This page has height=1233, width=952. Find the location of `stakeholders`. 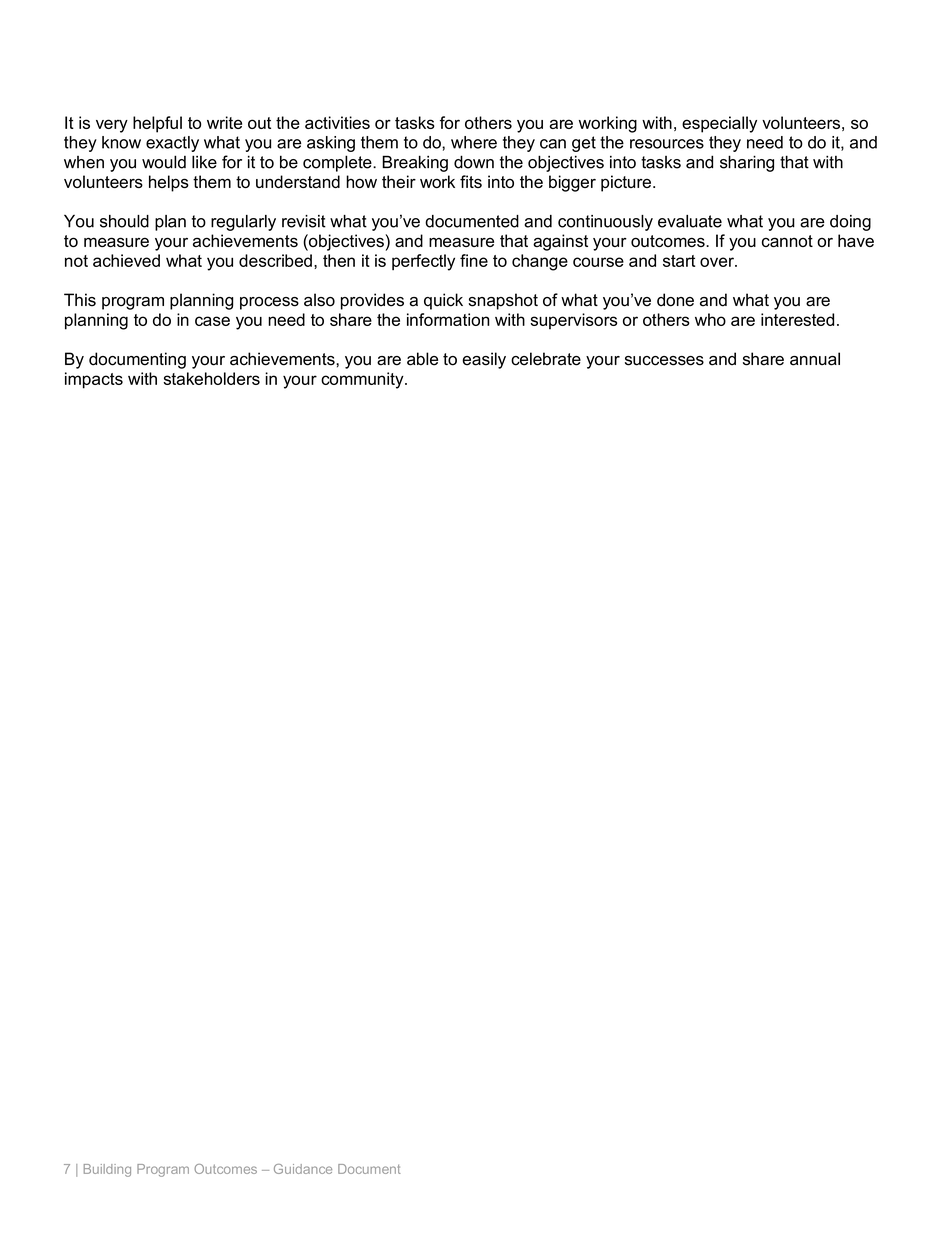

stakeholders is located at coordinates (211, 378).
